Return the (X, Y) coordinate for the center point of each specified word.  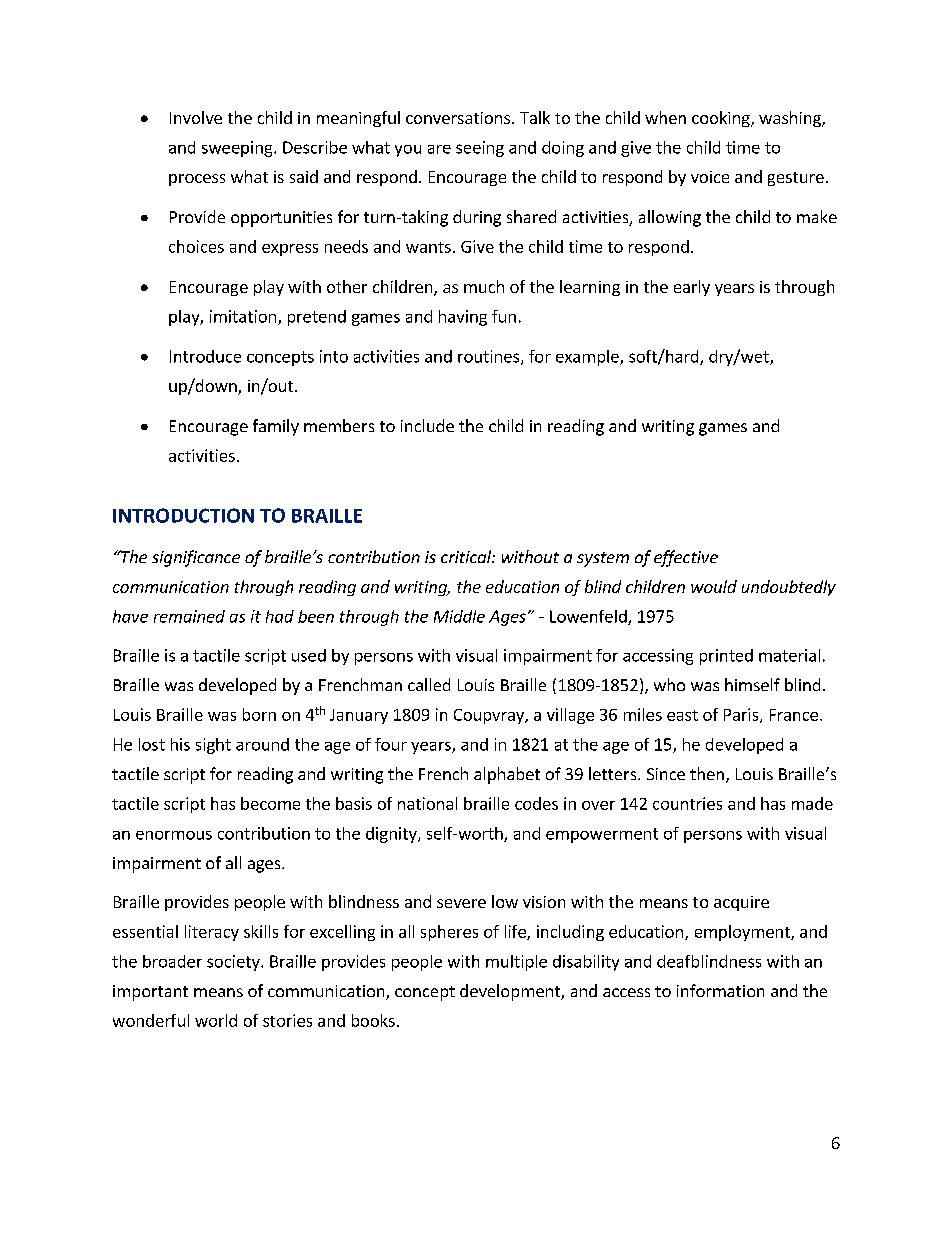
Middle (459, 616)
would (714, 586)
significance (196, 558)
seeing (480, 149)
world (216, 1020)
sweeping (238, 149)
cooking (722, 119)
